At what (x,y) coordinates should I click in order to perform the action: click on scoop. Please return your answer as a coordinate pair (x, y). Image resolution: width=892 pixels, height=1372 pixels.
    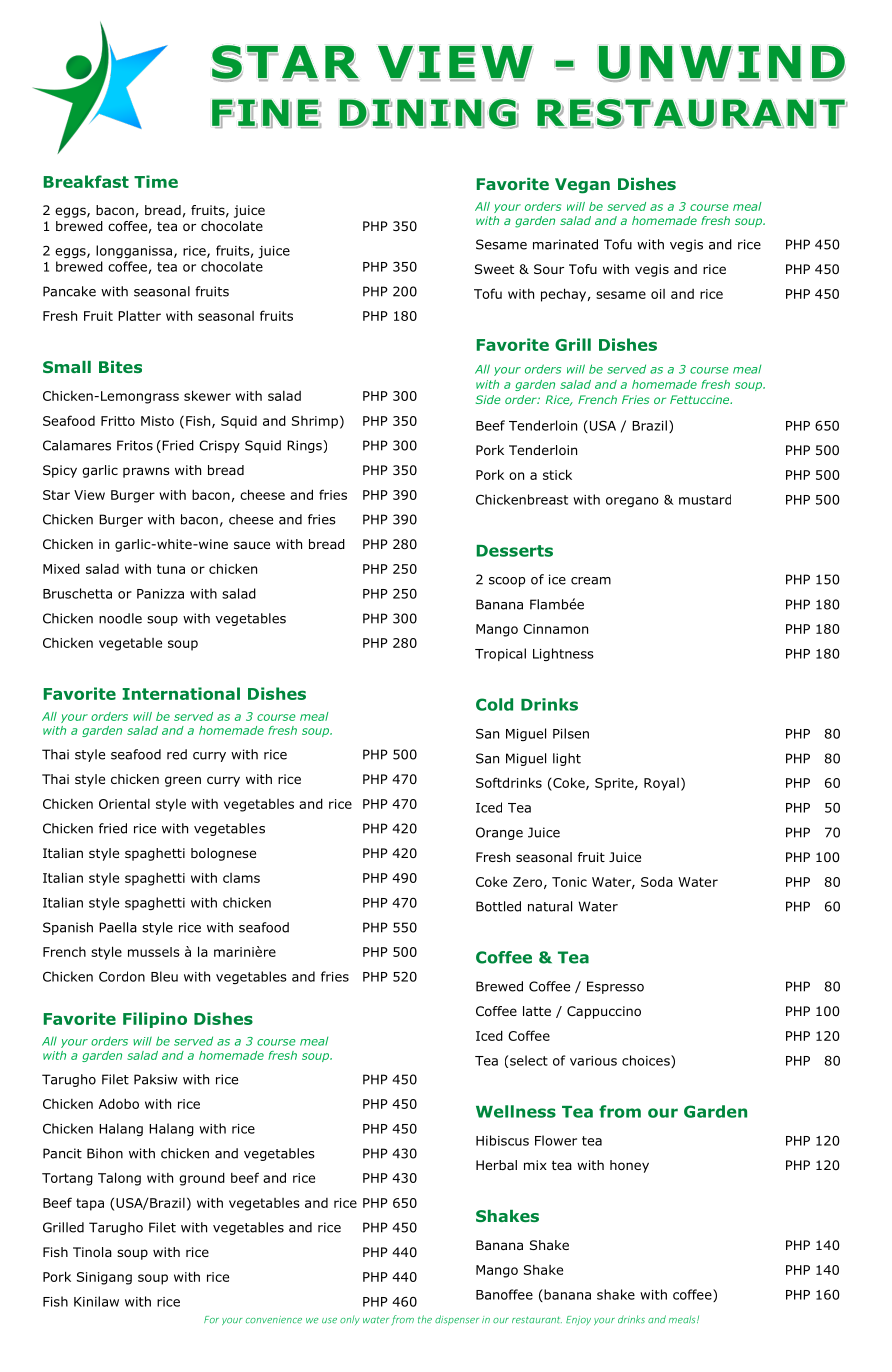
    Looking at the image, I should click on (507, 582).
